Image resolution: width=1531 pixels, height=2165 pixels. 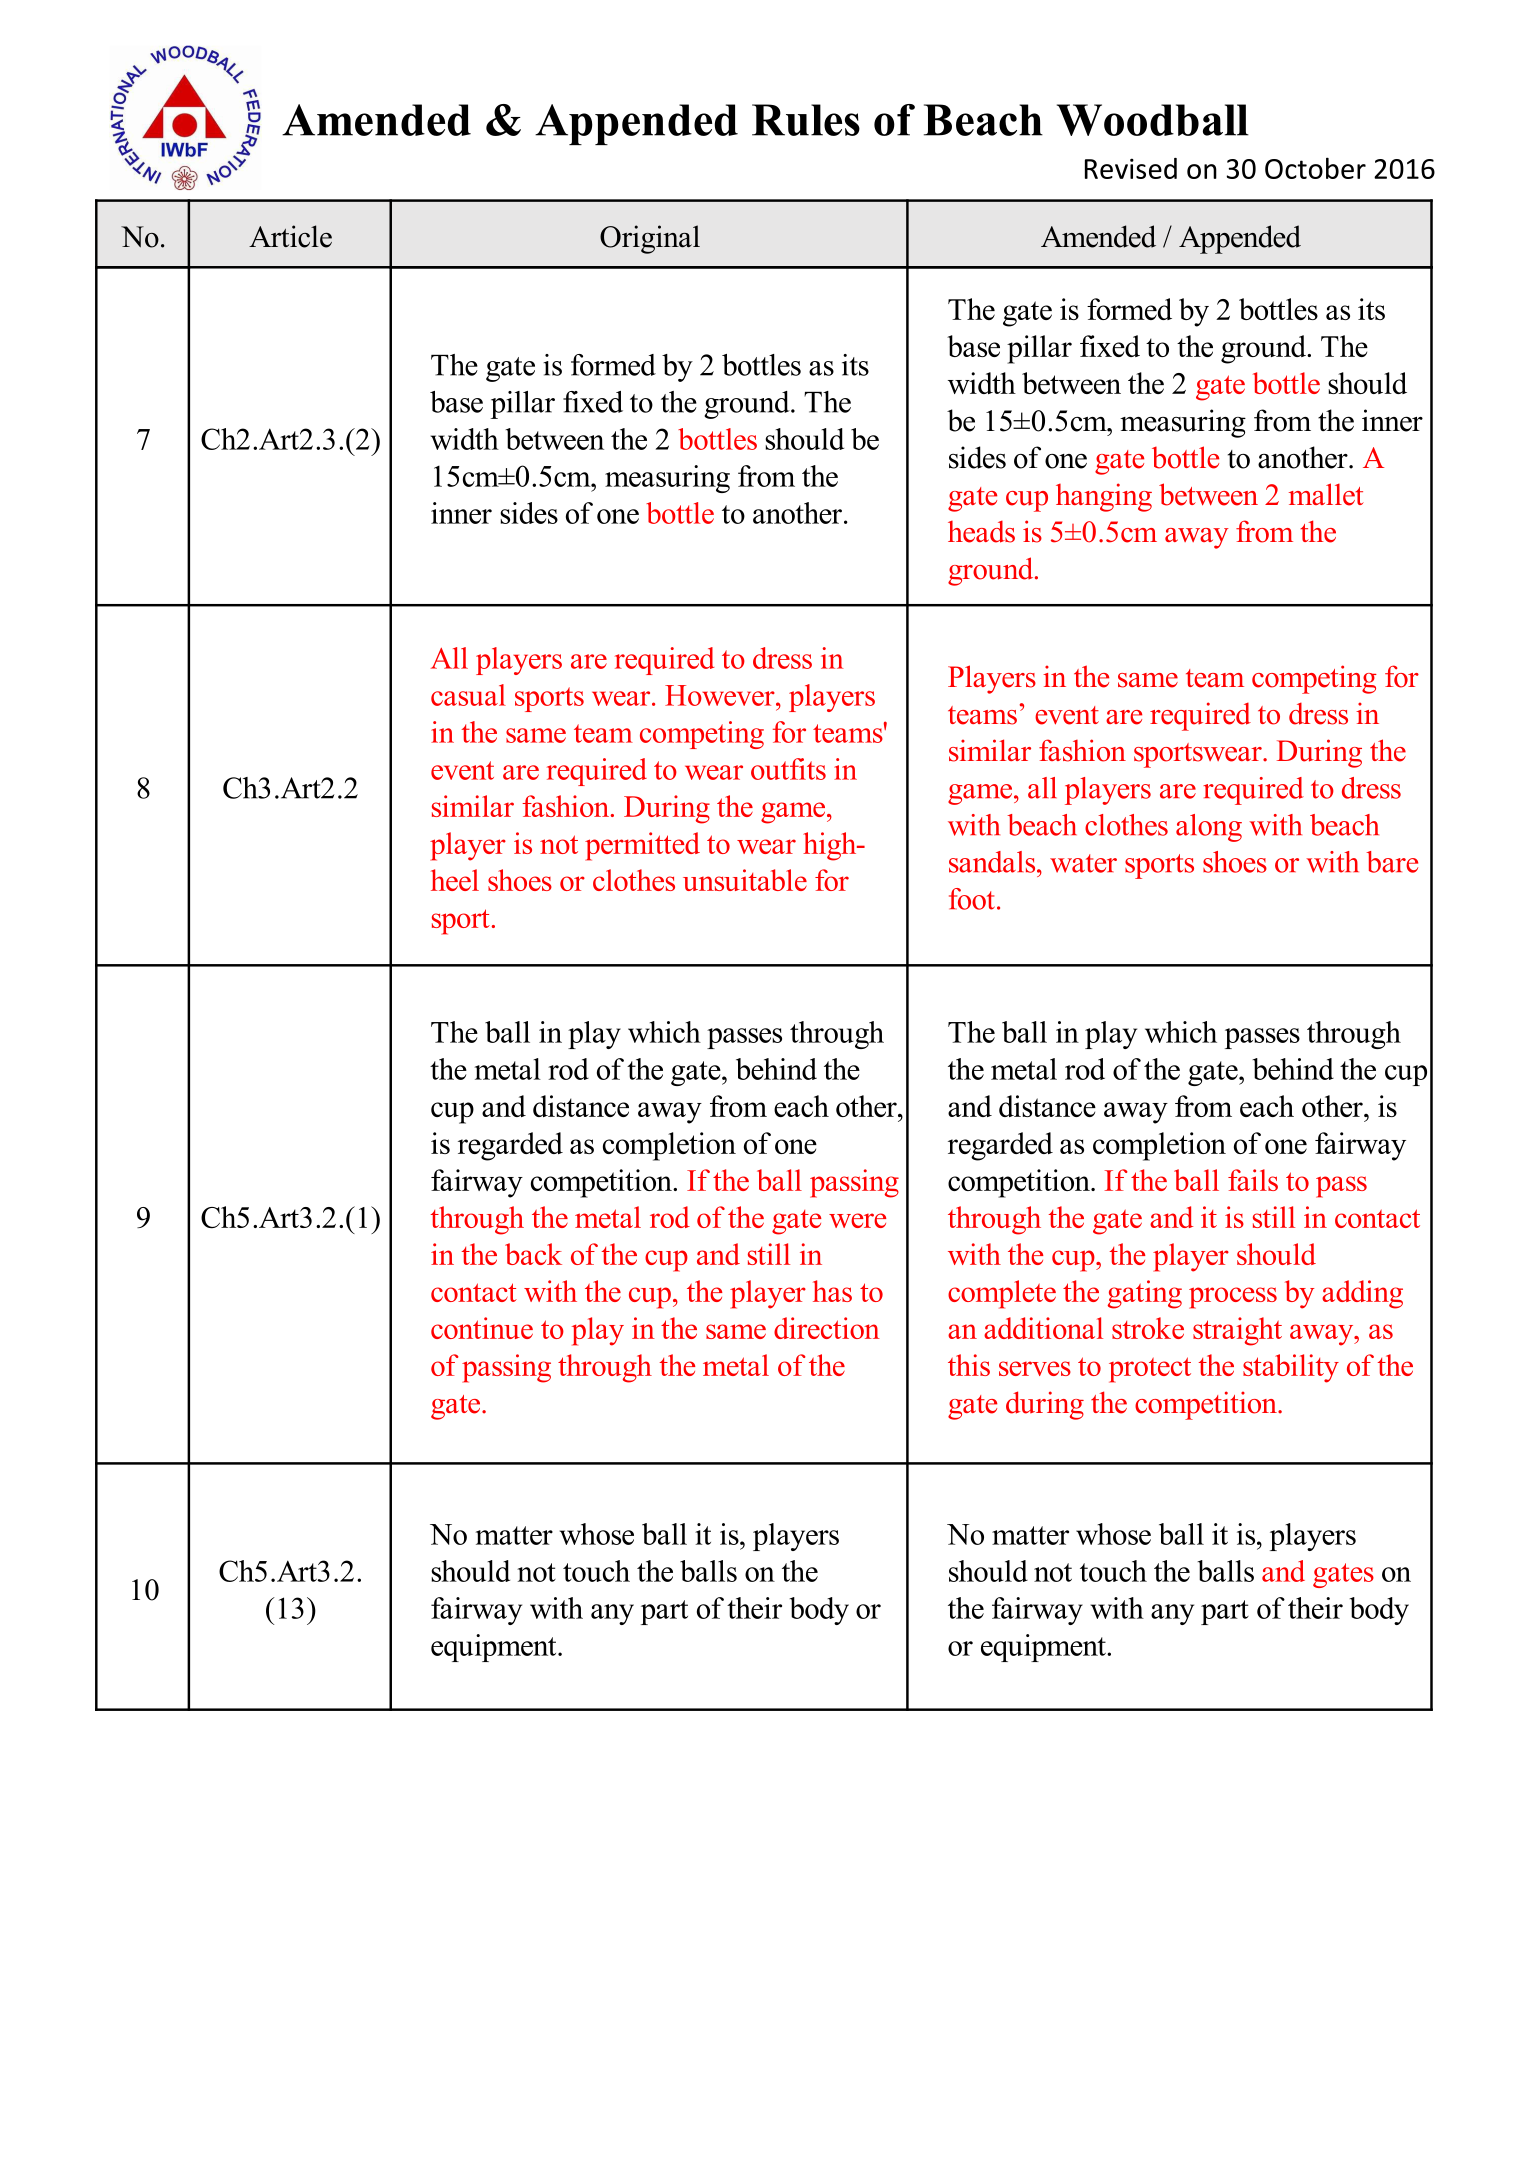 What do you see at coordinates (1237, 1331) in the image?
I see `straight` at bounding box center [1237, 1331].
